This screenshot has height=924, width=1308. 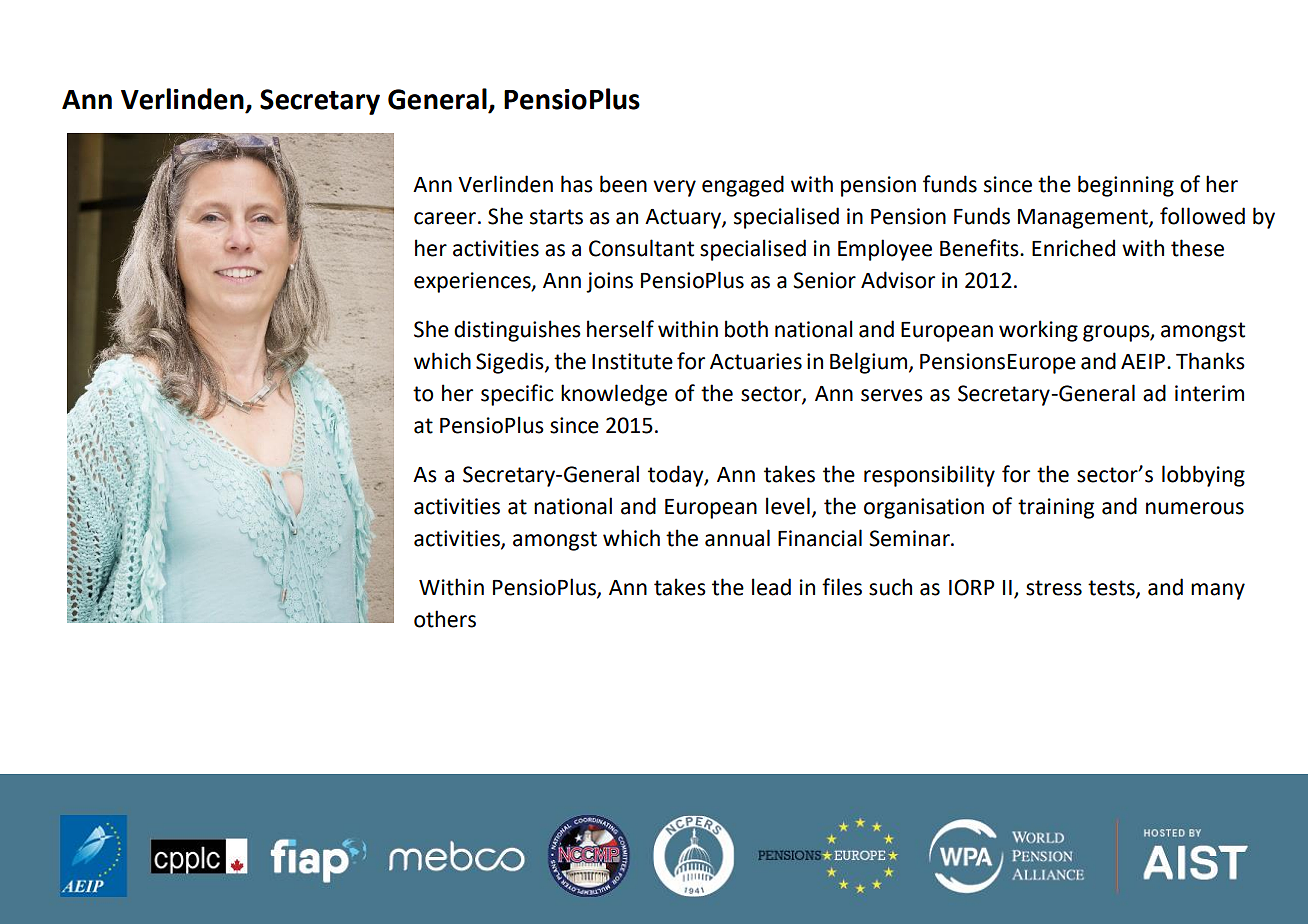 What do you see at coordinates (1203, 476) in the screenshot?
I see `lobbying` at bounding box center [1203, 476].
